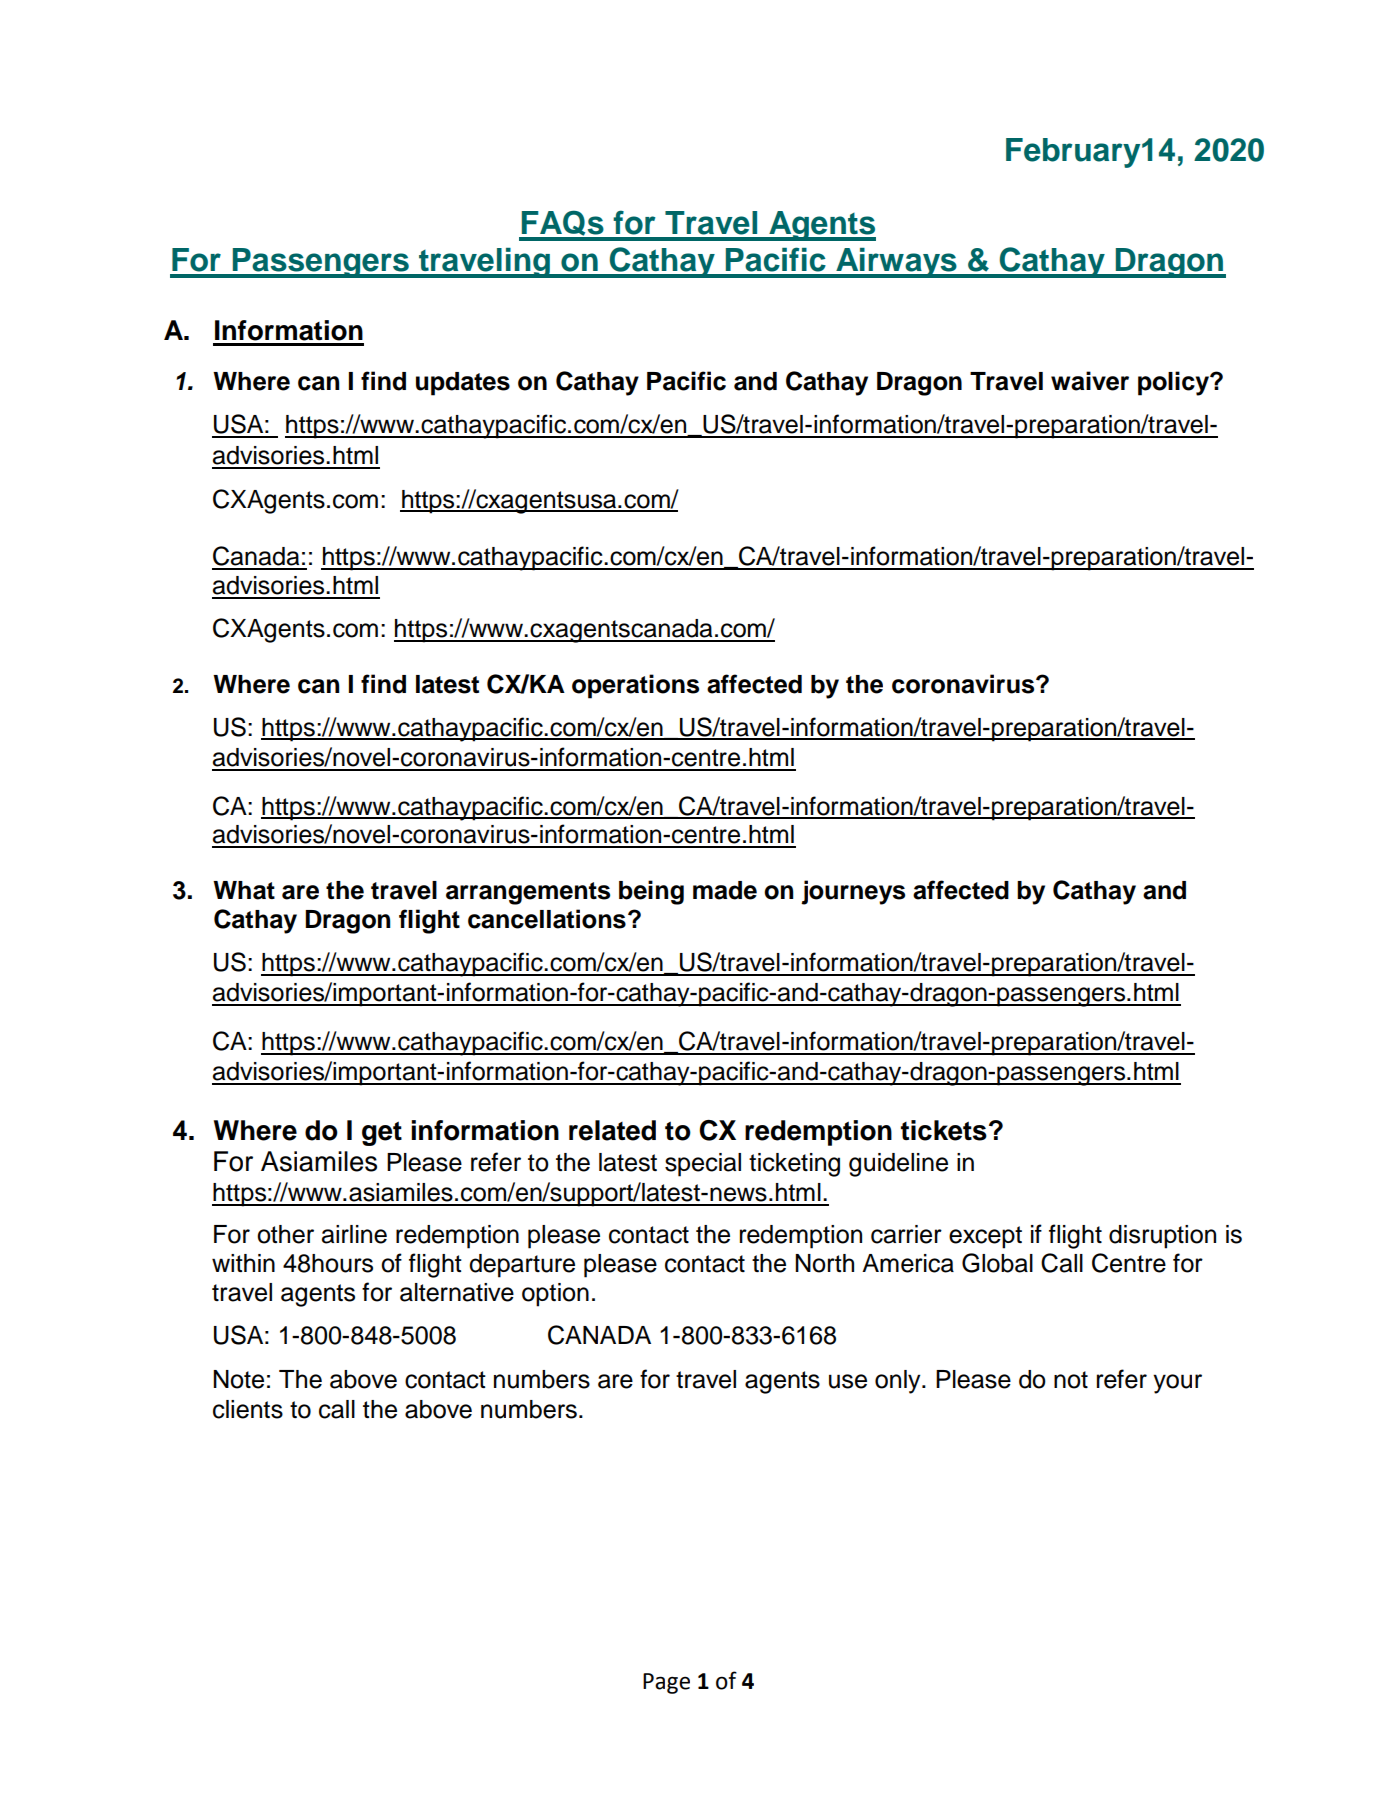  I want to click on updates, so click(463, 384).
